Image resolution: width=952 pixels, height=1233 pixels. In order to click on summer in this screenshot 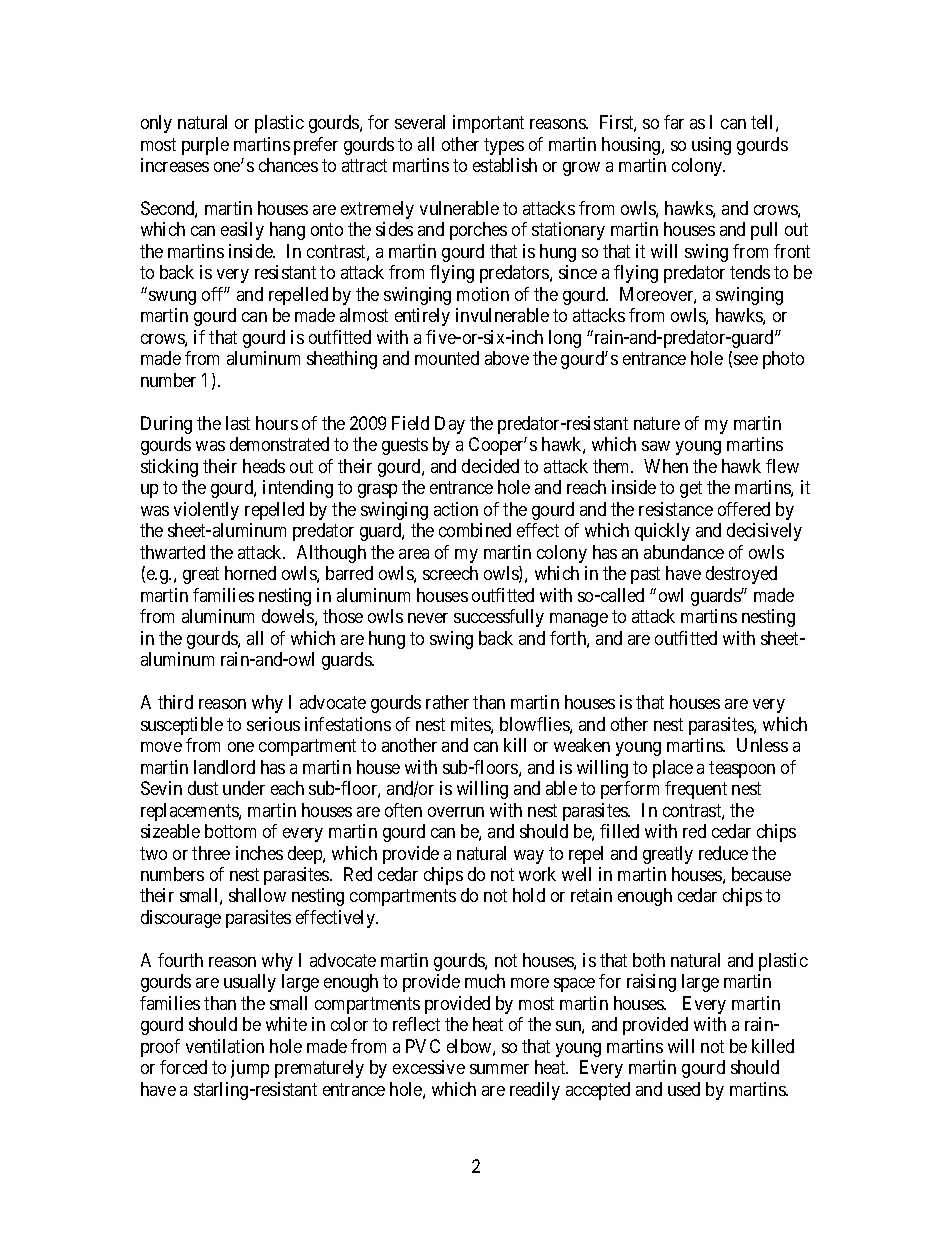, I will do `click(499, 1069)`.
